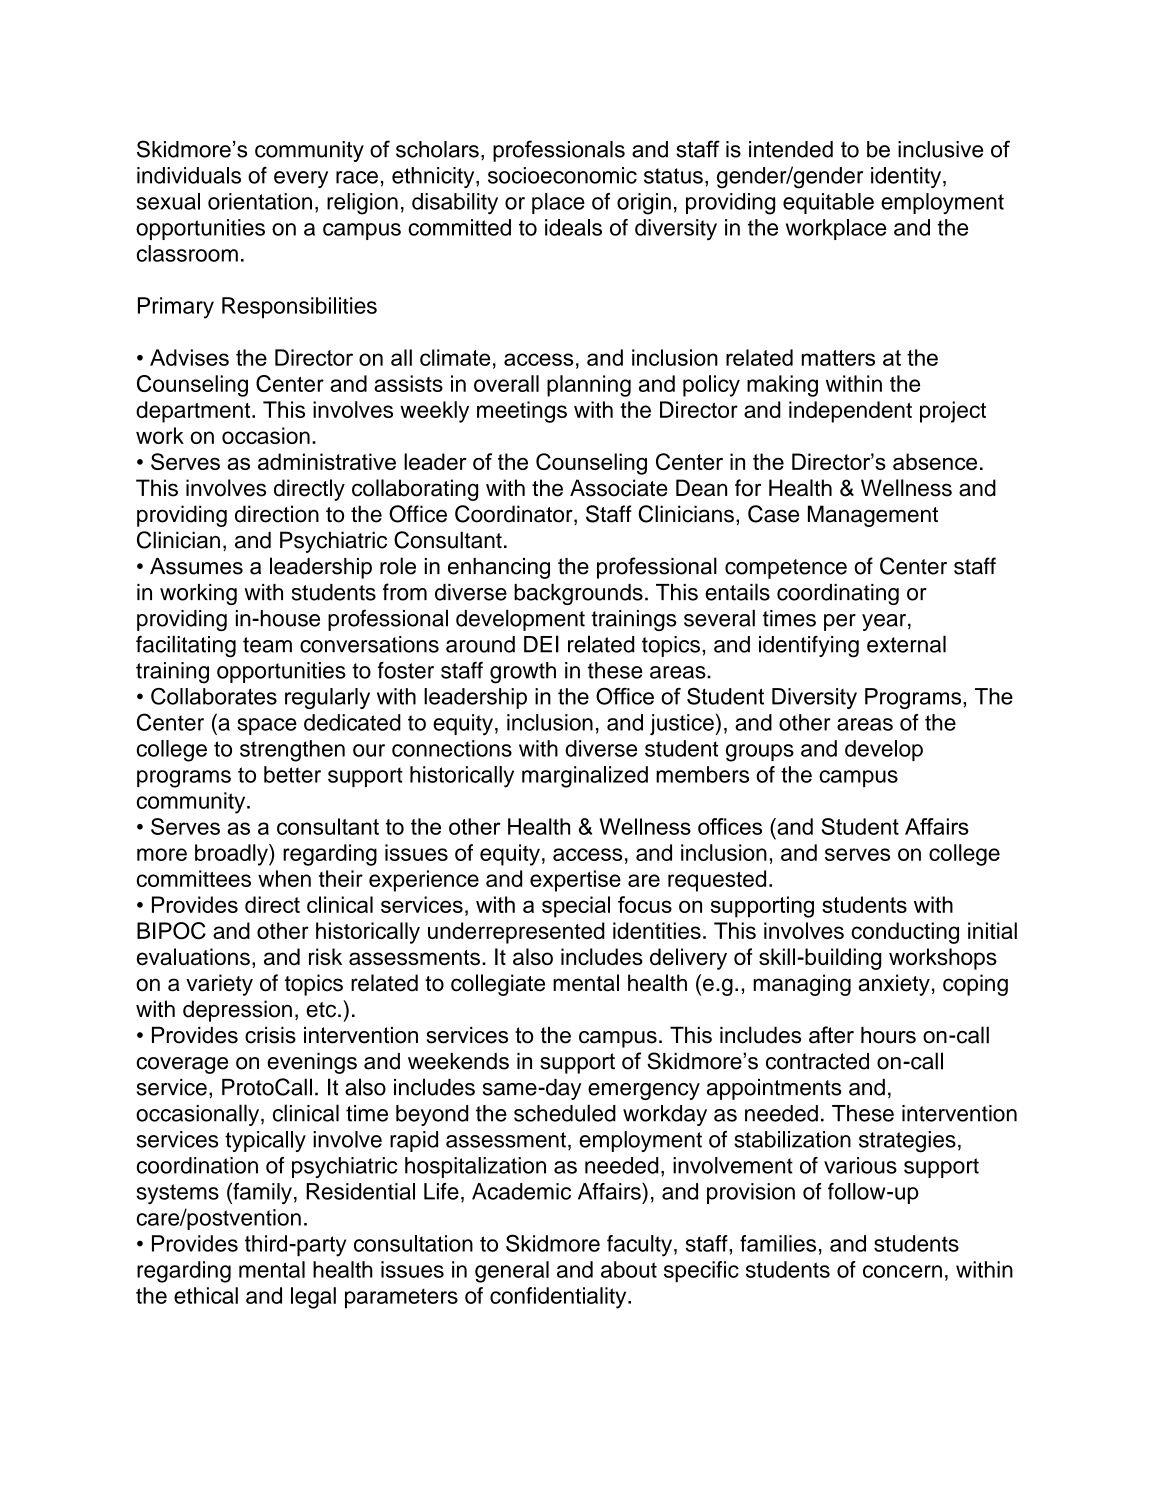 The height and width of the image is (1495, 1155). Describe the element at coordinates (260, 201) in the image. I see `orientation` at that location.
